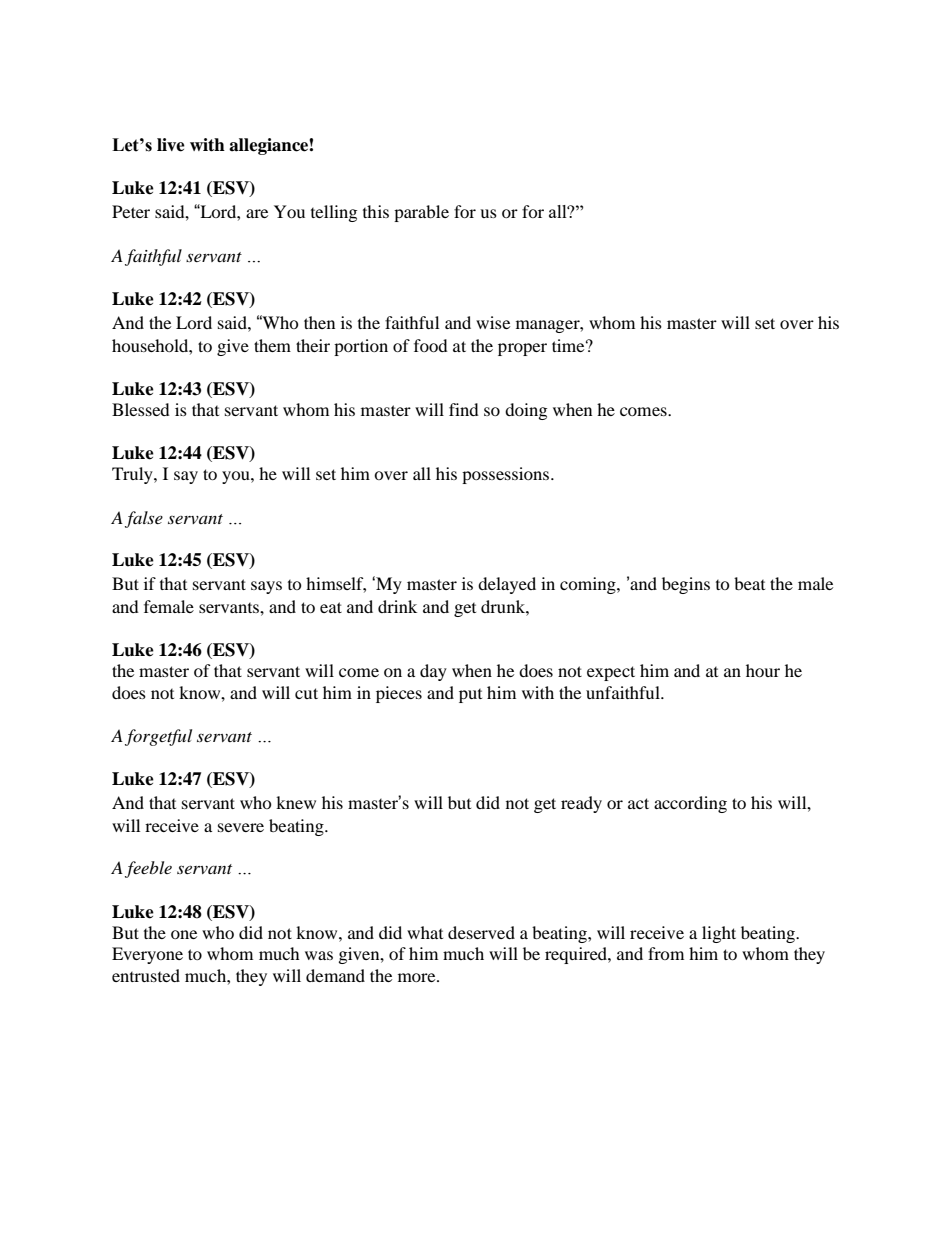  I want to click on Everyone, so click(147, 955).
